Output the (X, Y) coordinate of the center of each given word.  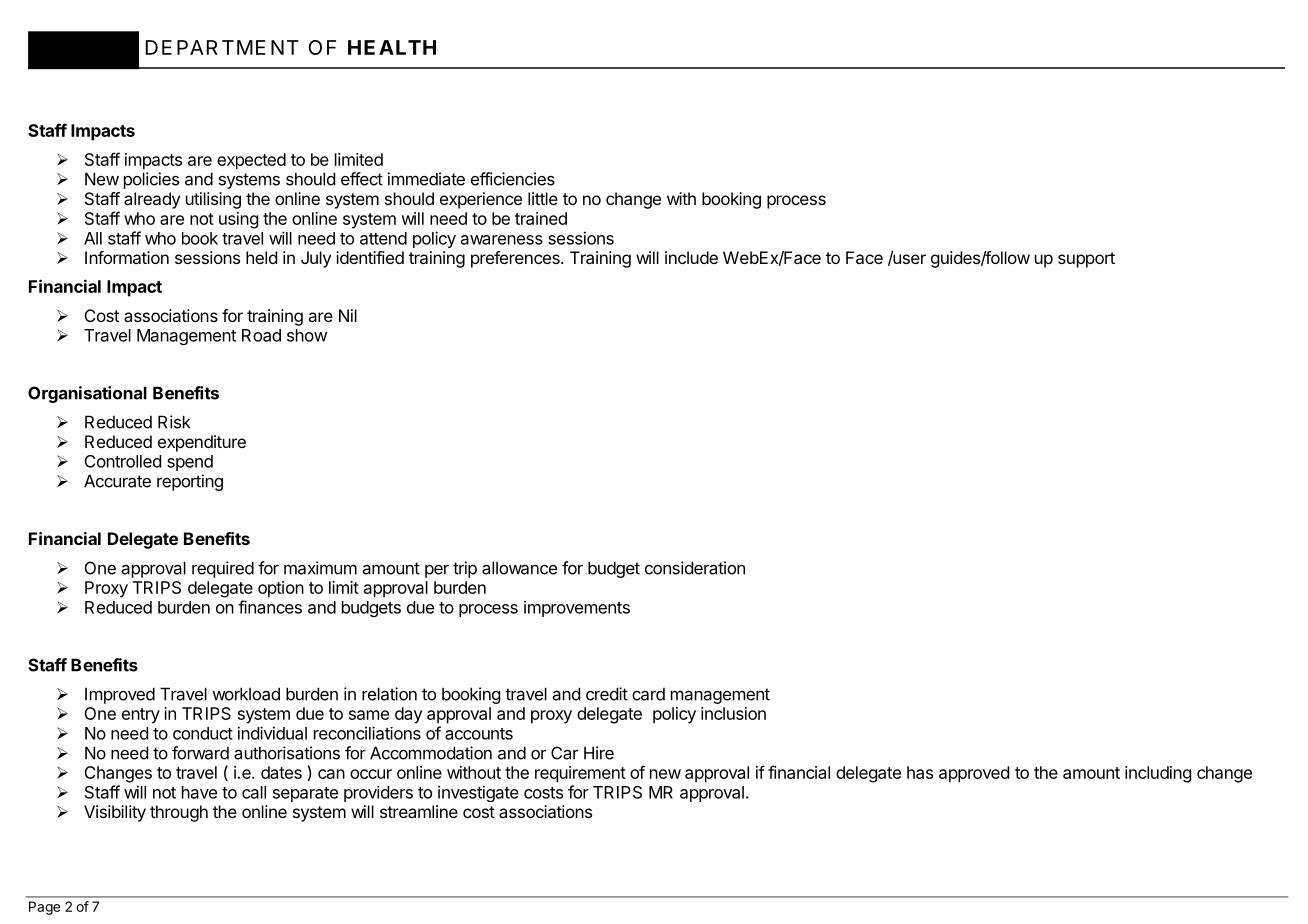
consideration (695, 568)
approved (974, 774)
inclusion (733, 713)
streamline (419, 811)
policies (151, 180)
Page (44, 908)
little (543, 198)
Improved (120, 695)
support (1086, 260)
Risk (174, 422)
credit (607, 694)
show (307, 335)
